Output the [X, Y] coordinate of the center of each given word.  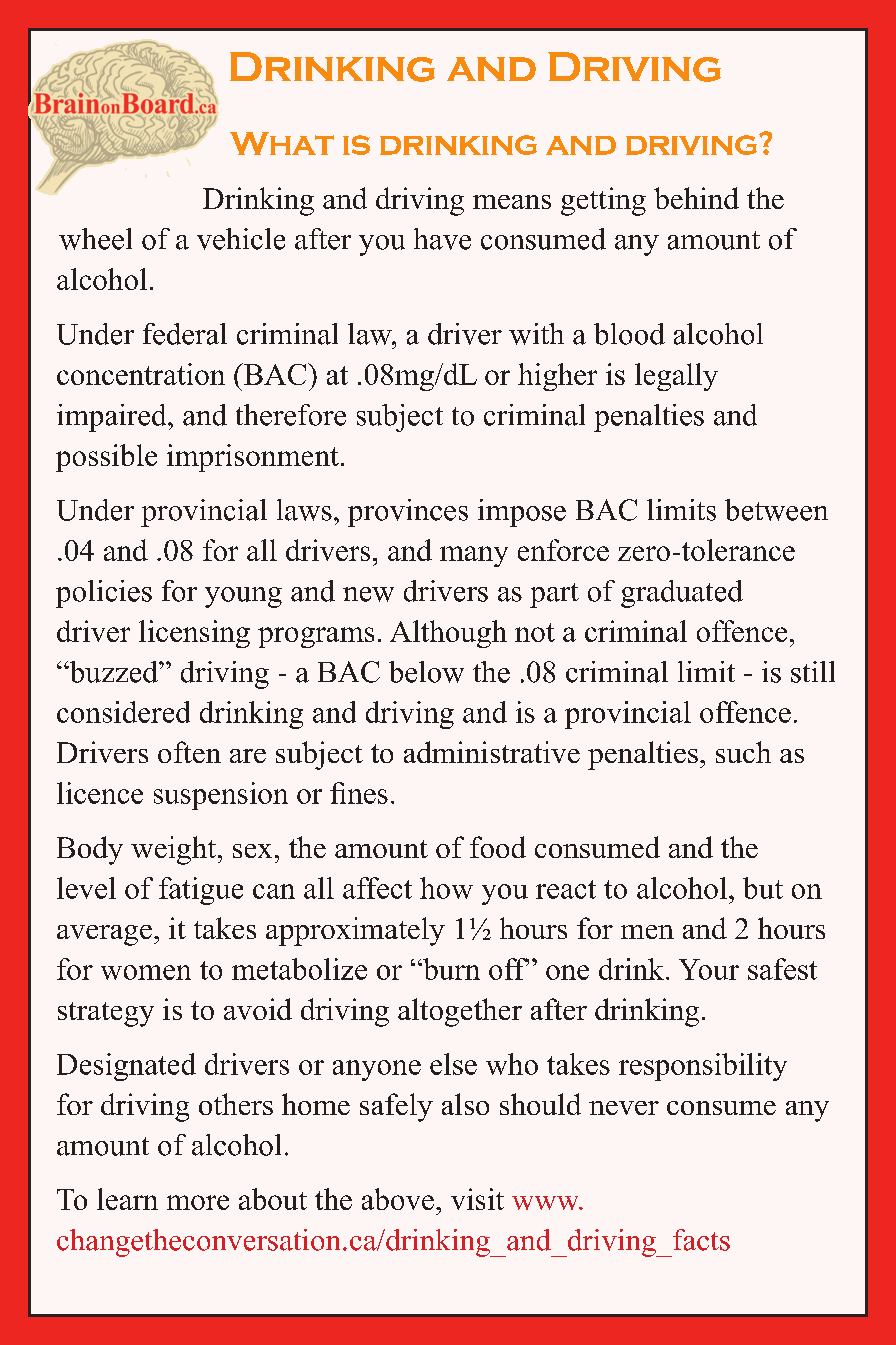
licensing [194, 634]
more [198, 1202]
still [813, 672]
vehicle [241, 239]
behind [696, 198]
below [426, 672]
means [512, 202]
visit [477, 1199]
